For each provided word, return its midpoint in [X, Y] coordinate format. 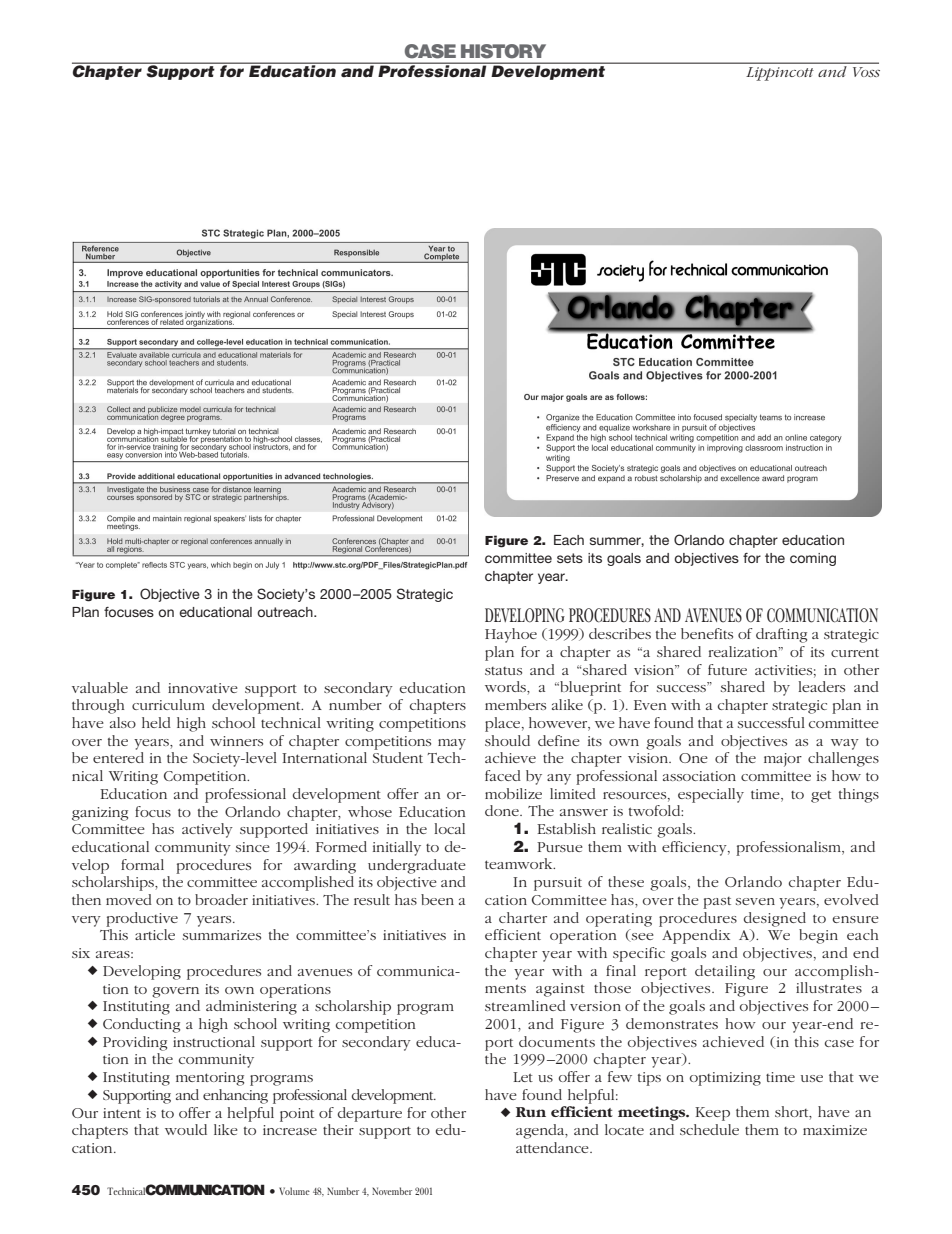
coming [813, 559]
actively [207, 830]
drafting [781, 635]
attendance [553, 1147]
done [503, 810]
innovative [203, 688]
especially [711, 795]
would [186, 1129]
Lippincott [780, 74]
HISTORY [503, 51]
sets [570, 558]
